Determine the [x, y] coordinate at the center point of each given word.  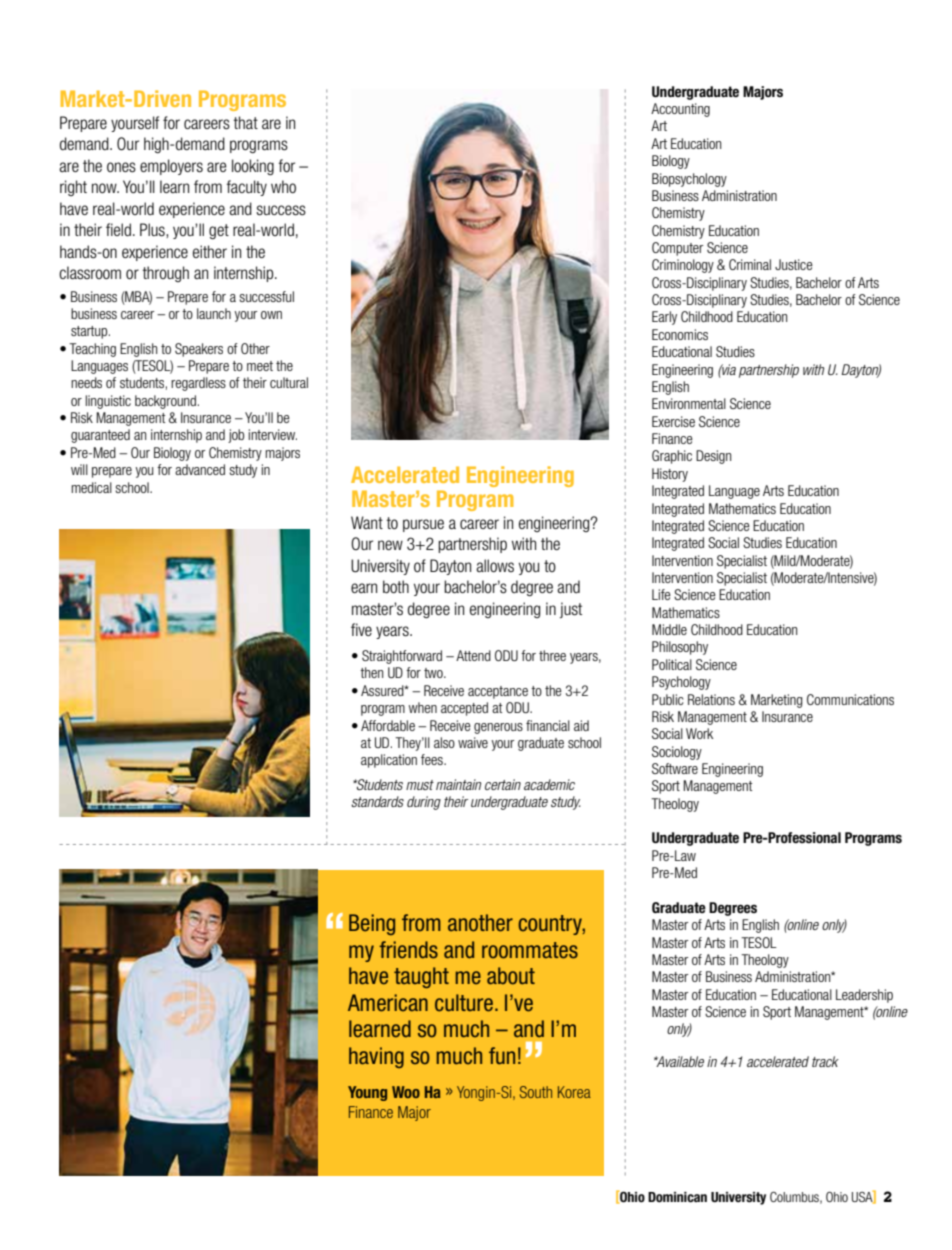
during [424, 803]
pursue [423, 525]
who [283, 186]
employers [171, 167]
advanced [200, 469]
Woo [406, 1092]
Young [367, 1093]
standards [377, 801]
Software [675, 768]
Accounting [680, 110]
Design [713, 457]
